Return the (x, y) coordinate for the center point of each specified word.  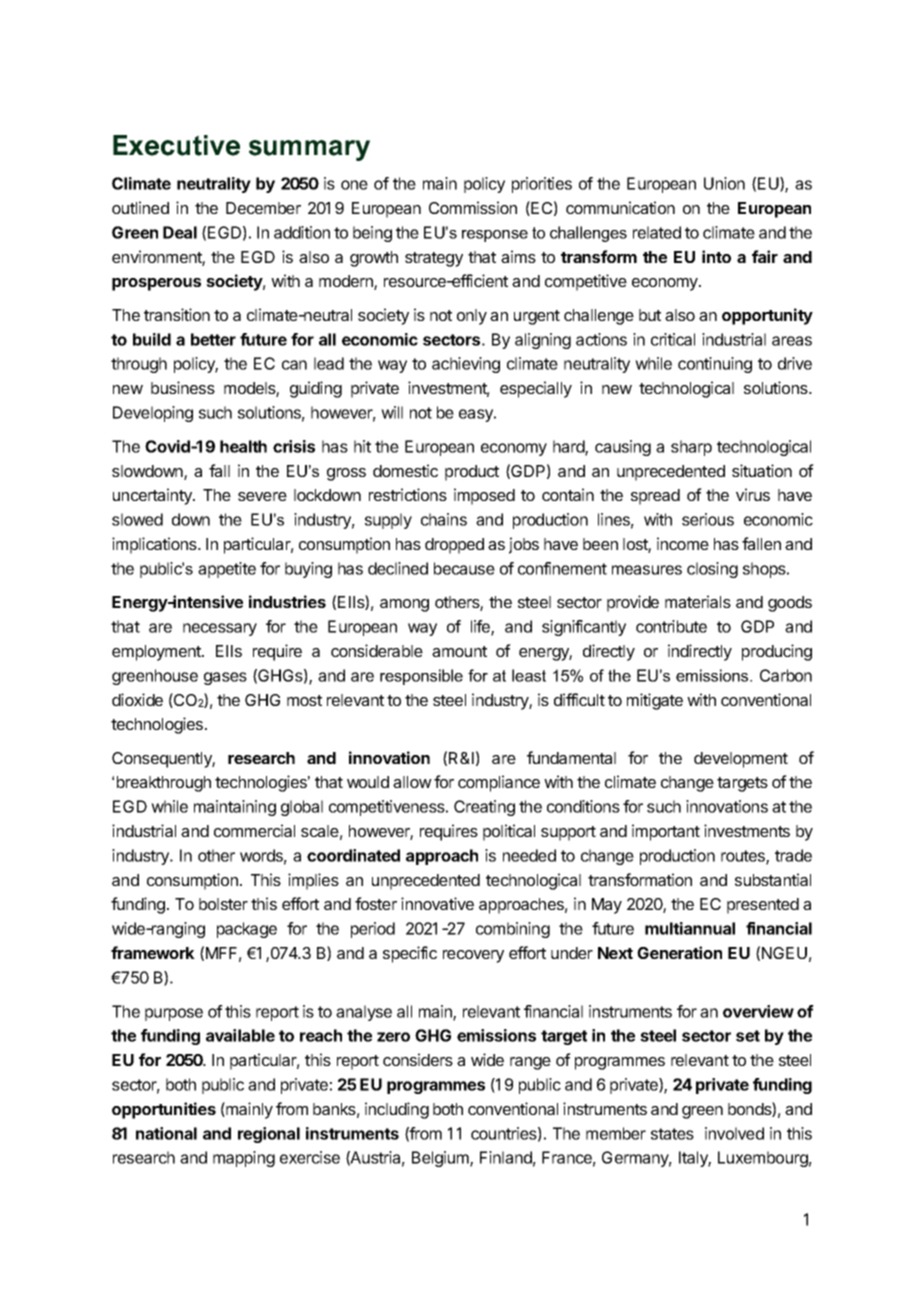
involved (734, 1133)
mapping (244, 1159)
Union (724, 183)
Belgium (441, 1159)
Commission (473, 207)
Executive (176, 145)
